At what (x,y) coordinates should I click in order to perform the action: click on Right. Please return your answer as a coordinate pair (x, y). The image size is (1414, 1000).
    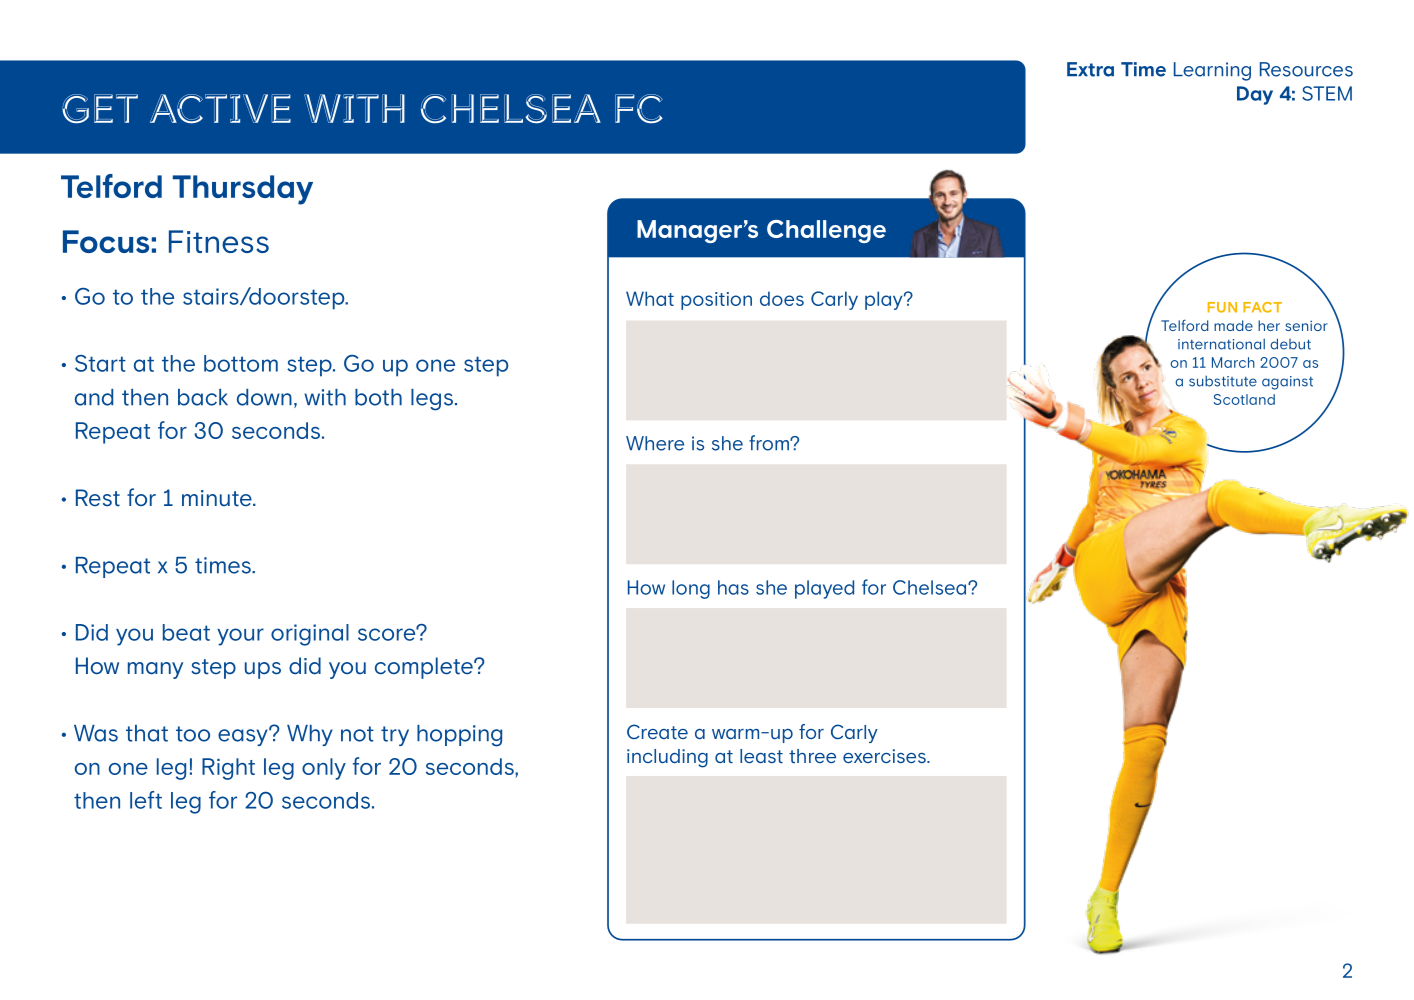
    Looking at the image, I should click on (228, 769).
